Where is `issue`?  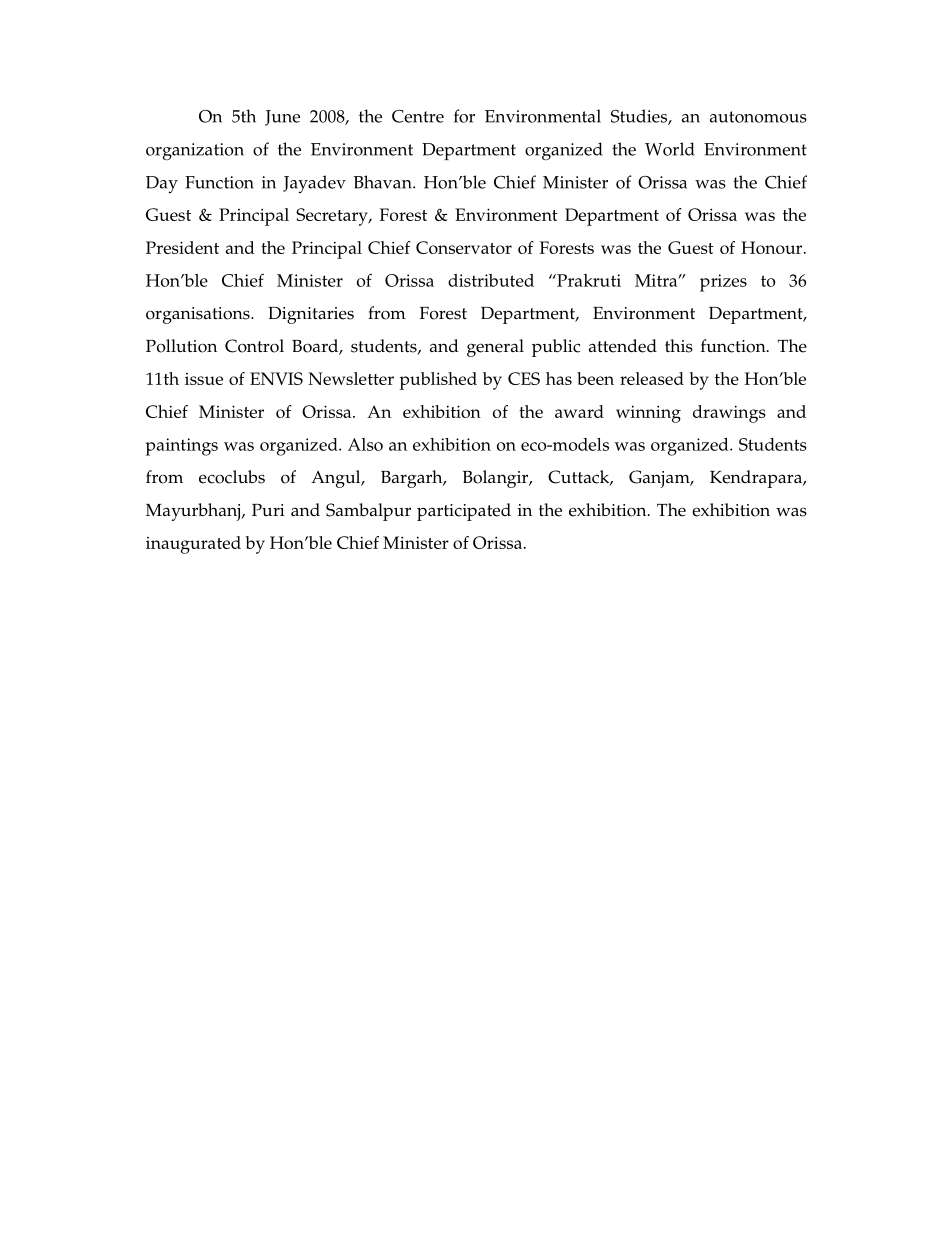
issue is located at coordinates (204, 379).
